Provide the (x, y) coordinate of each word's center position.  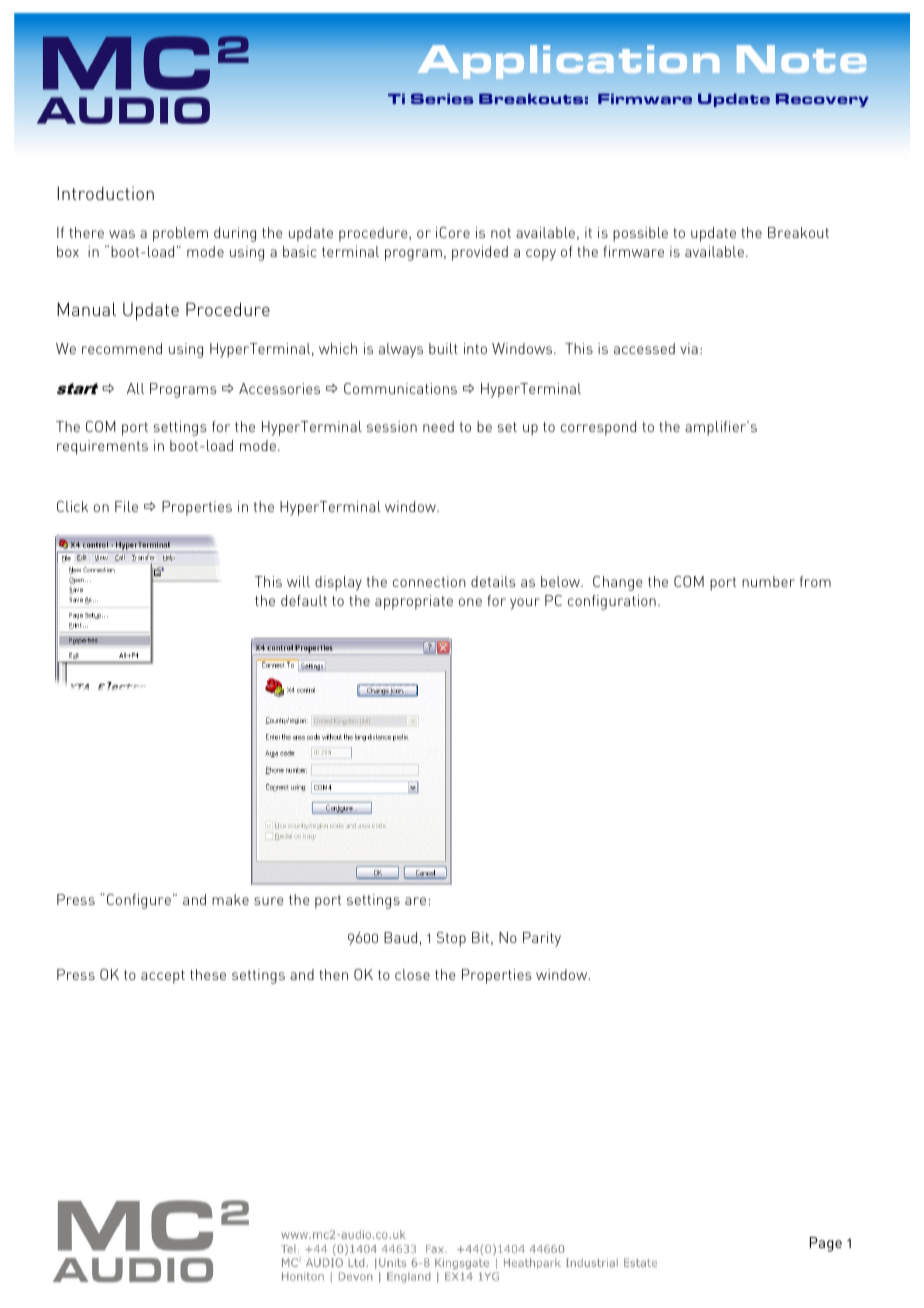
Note (802, 59)
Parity (542, 939)
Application (569, 62)
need (438, 426)
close (412, 974)
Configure (139, 901)
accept (163, 977)
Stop (451, 939)
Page (826, 1244)
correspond (598, 428)
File (126, 506)
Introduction (105, 193)
